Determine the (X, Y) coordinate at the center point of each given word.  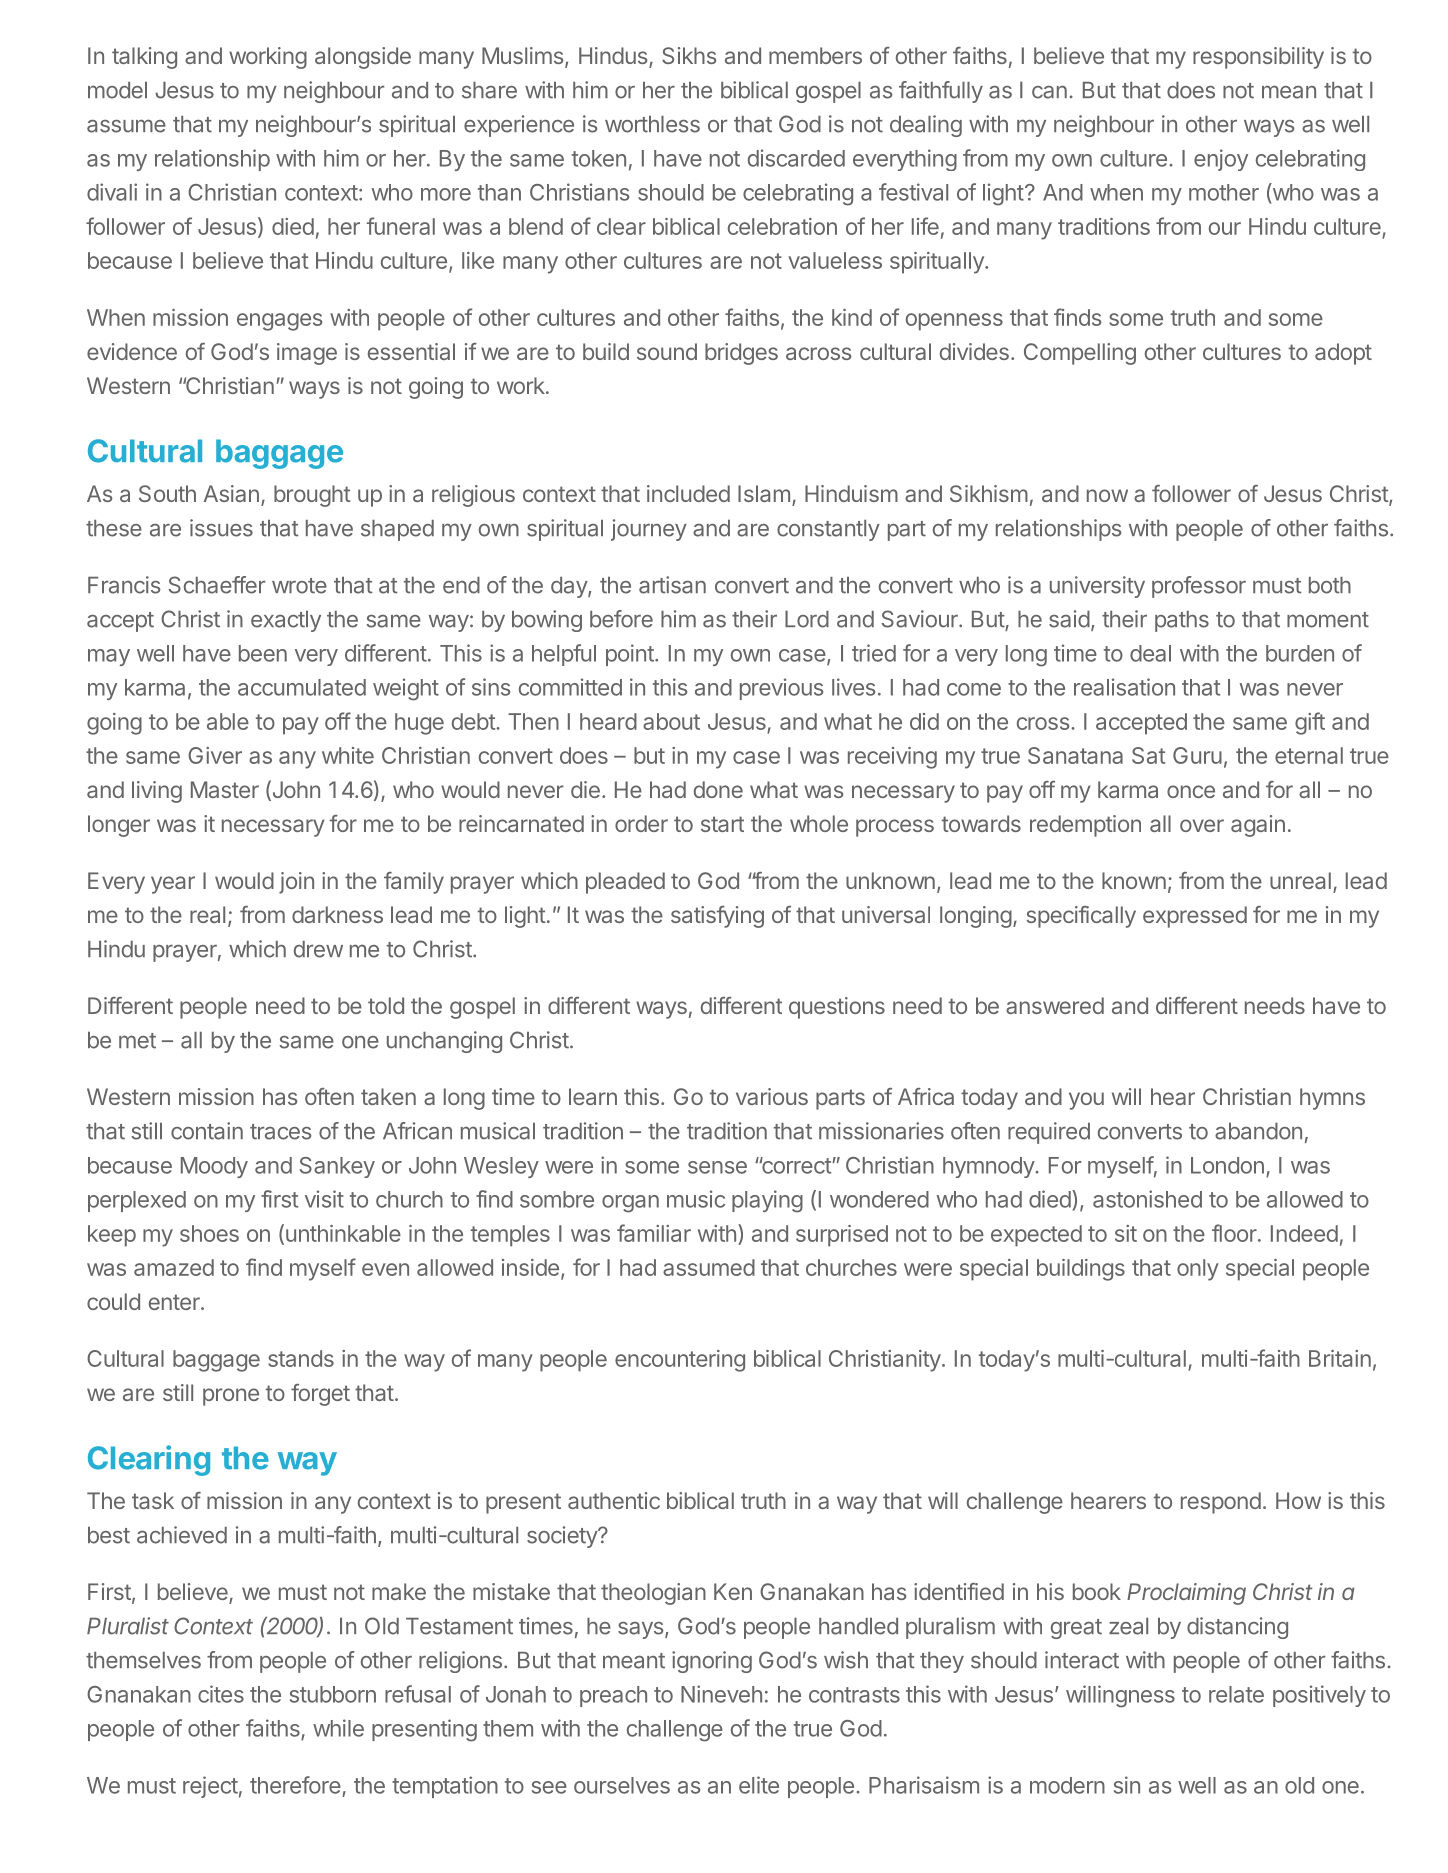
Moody (214, 1167)
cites (221, 1694)
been (263, 653)
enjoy (1221, 160)
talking (144, 58)
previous (781, 689)
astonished (1147, 1199)
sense (717, 1167)
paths (1182, 621)
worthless (652, 124)
